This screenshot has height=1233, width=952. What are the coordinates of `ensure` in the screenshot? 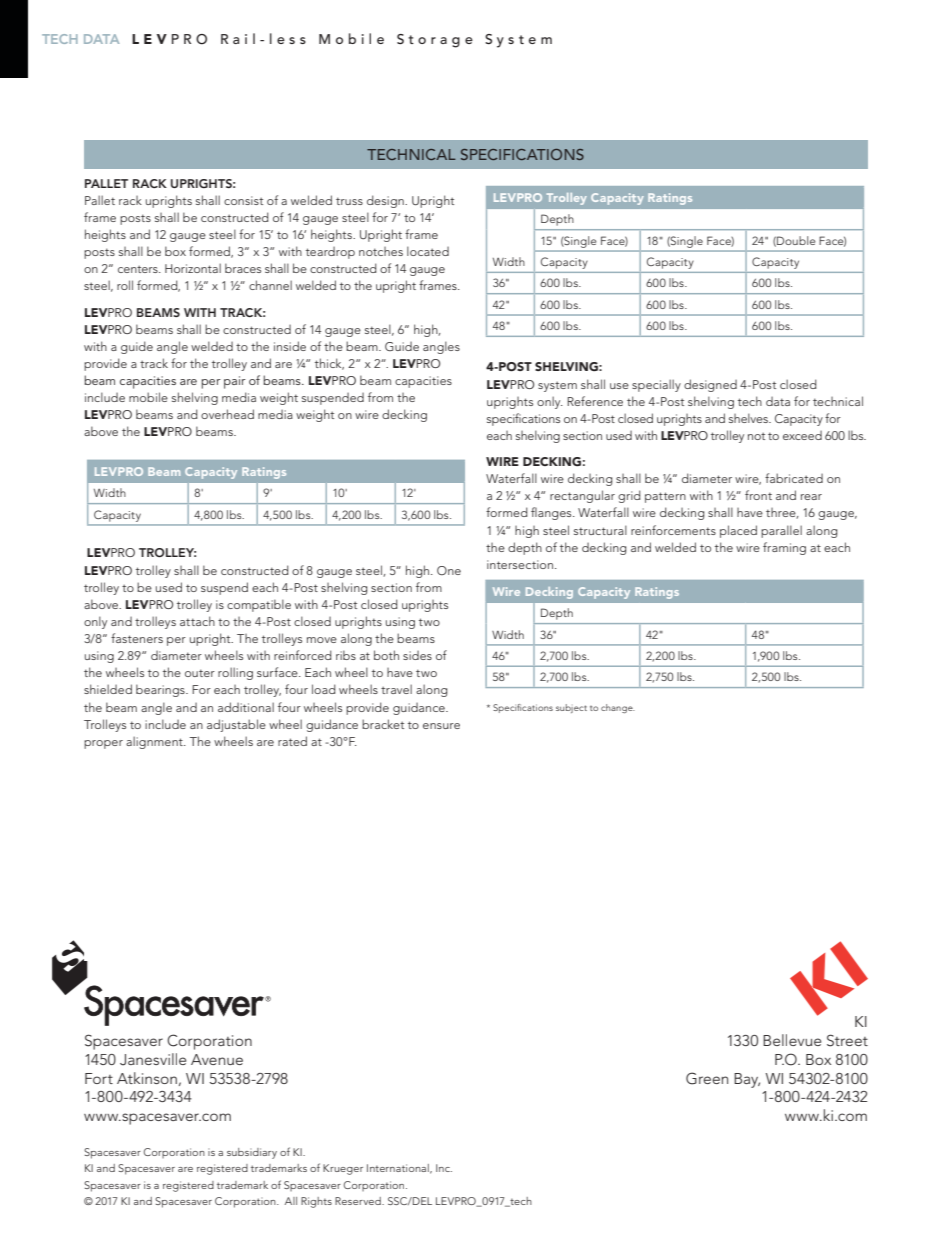 It's located at (441, 726).
